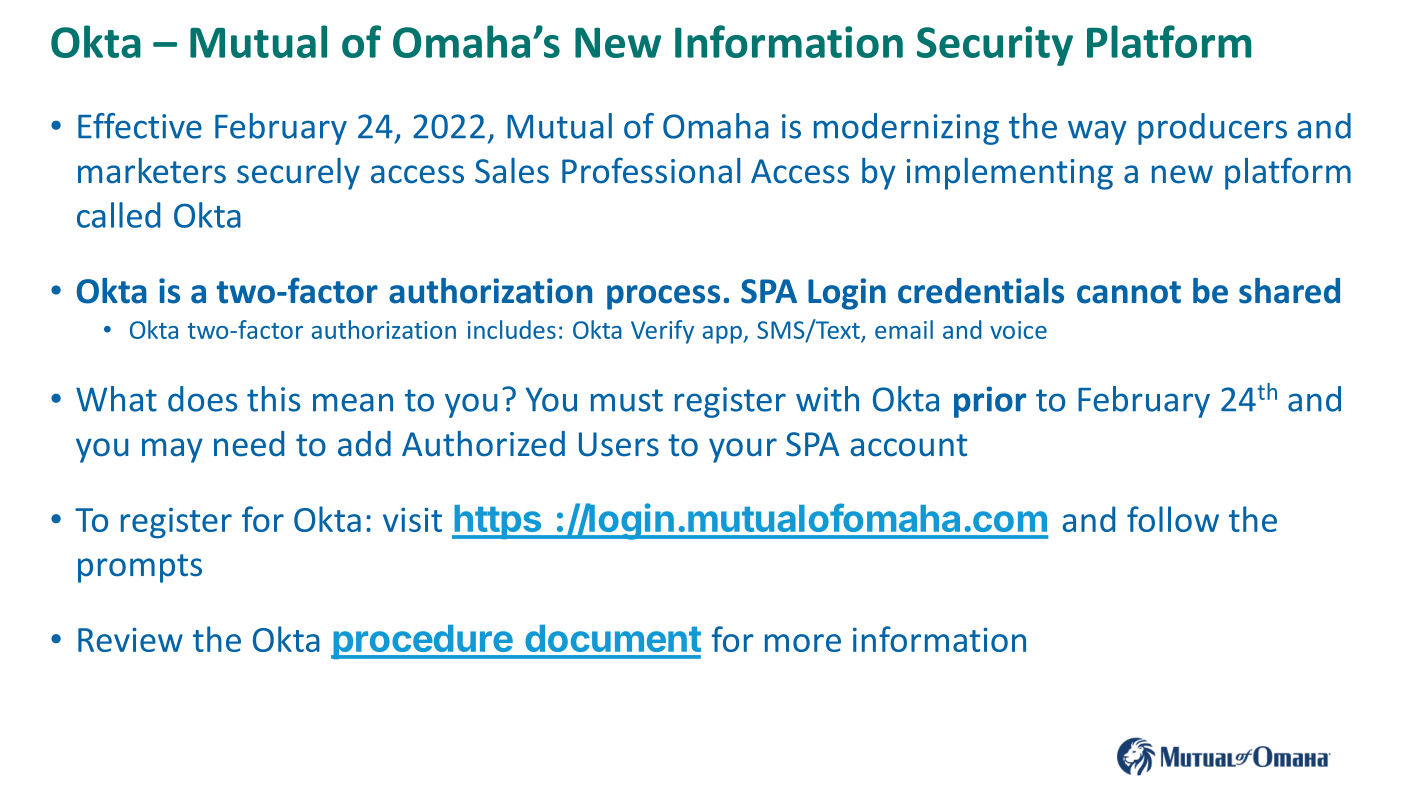 The height and width of the page is (794, 1411). What do you see at coordinates (172, 450) in the page?
I see `may` at bounding box center [172, 450].
